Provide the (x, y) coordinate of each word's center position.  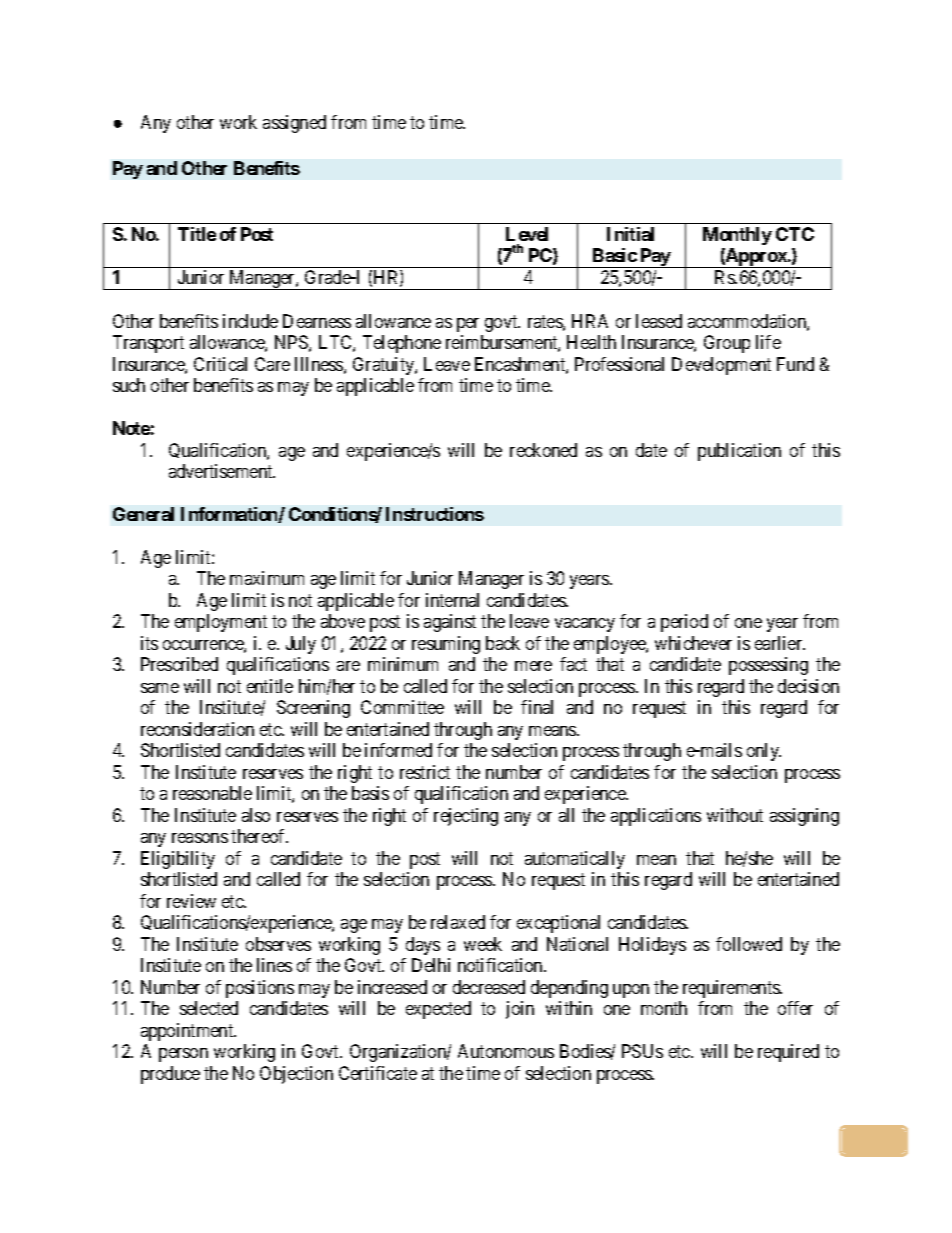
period (684, 623)
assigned (294, 124)
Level (527, 234)
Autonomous (506, 1051)
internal (452, 600)
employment (221, 623)
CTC (795, 234)
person (183, 1055)
